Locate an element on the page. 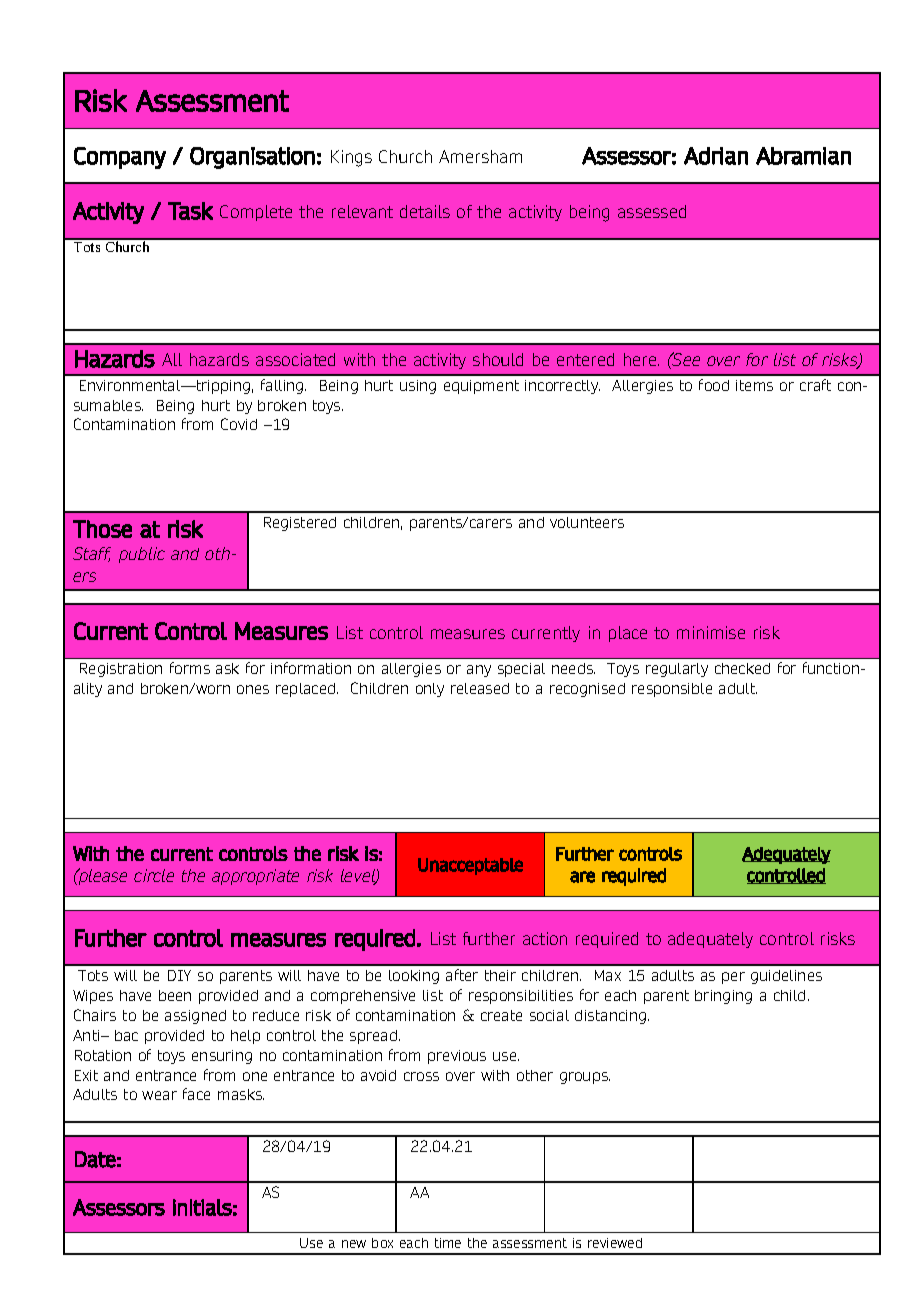  Date is located at coordinates (95, 1159).
